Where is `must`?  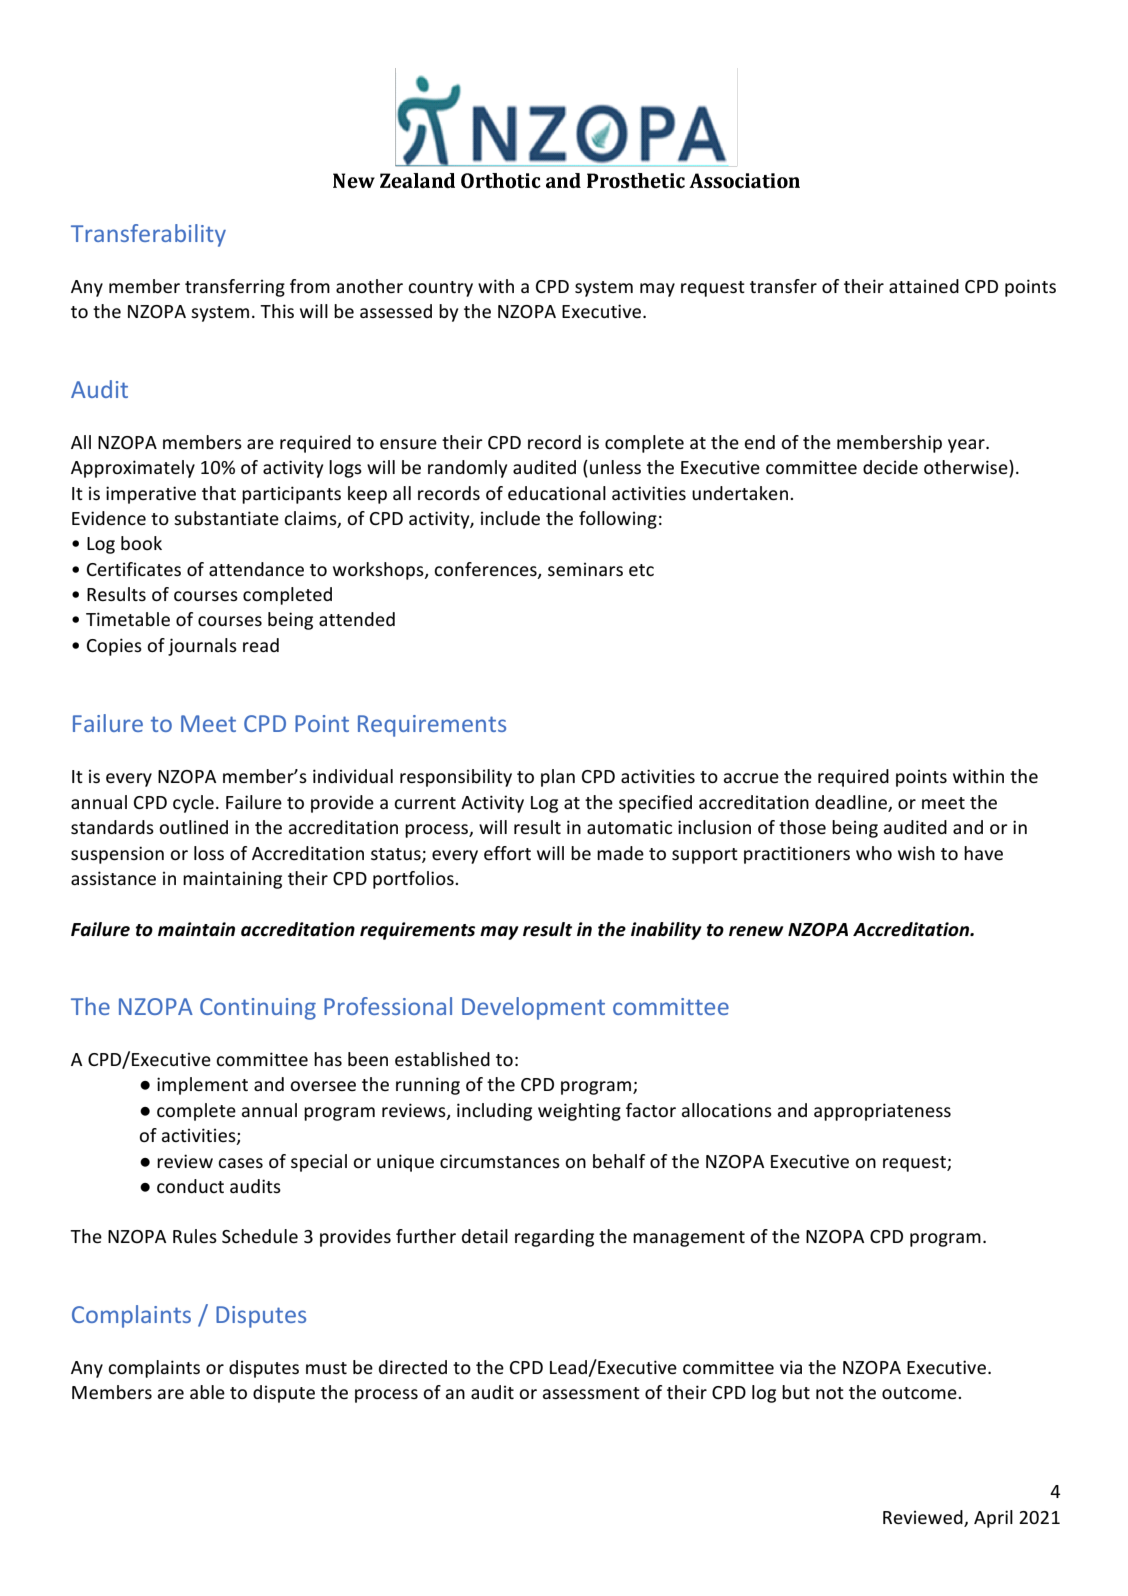 must is located at coordinates (326, 1368).
